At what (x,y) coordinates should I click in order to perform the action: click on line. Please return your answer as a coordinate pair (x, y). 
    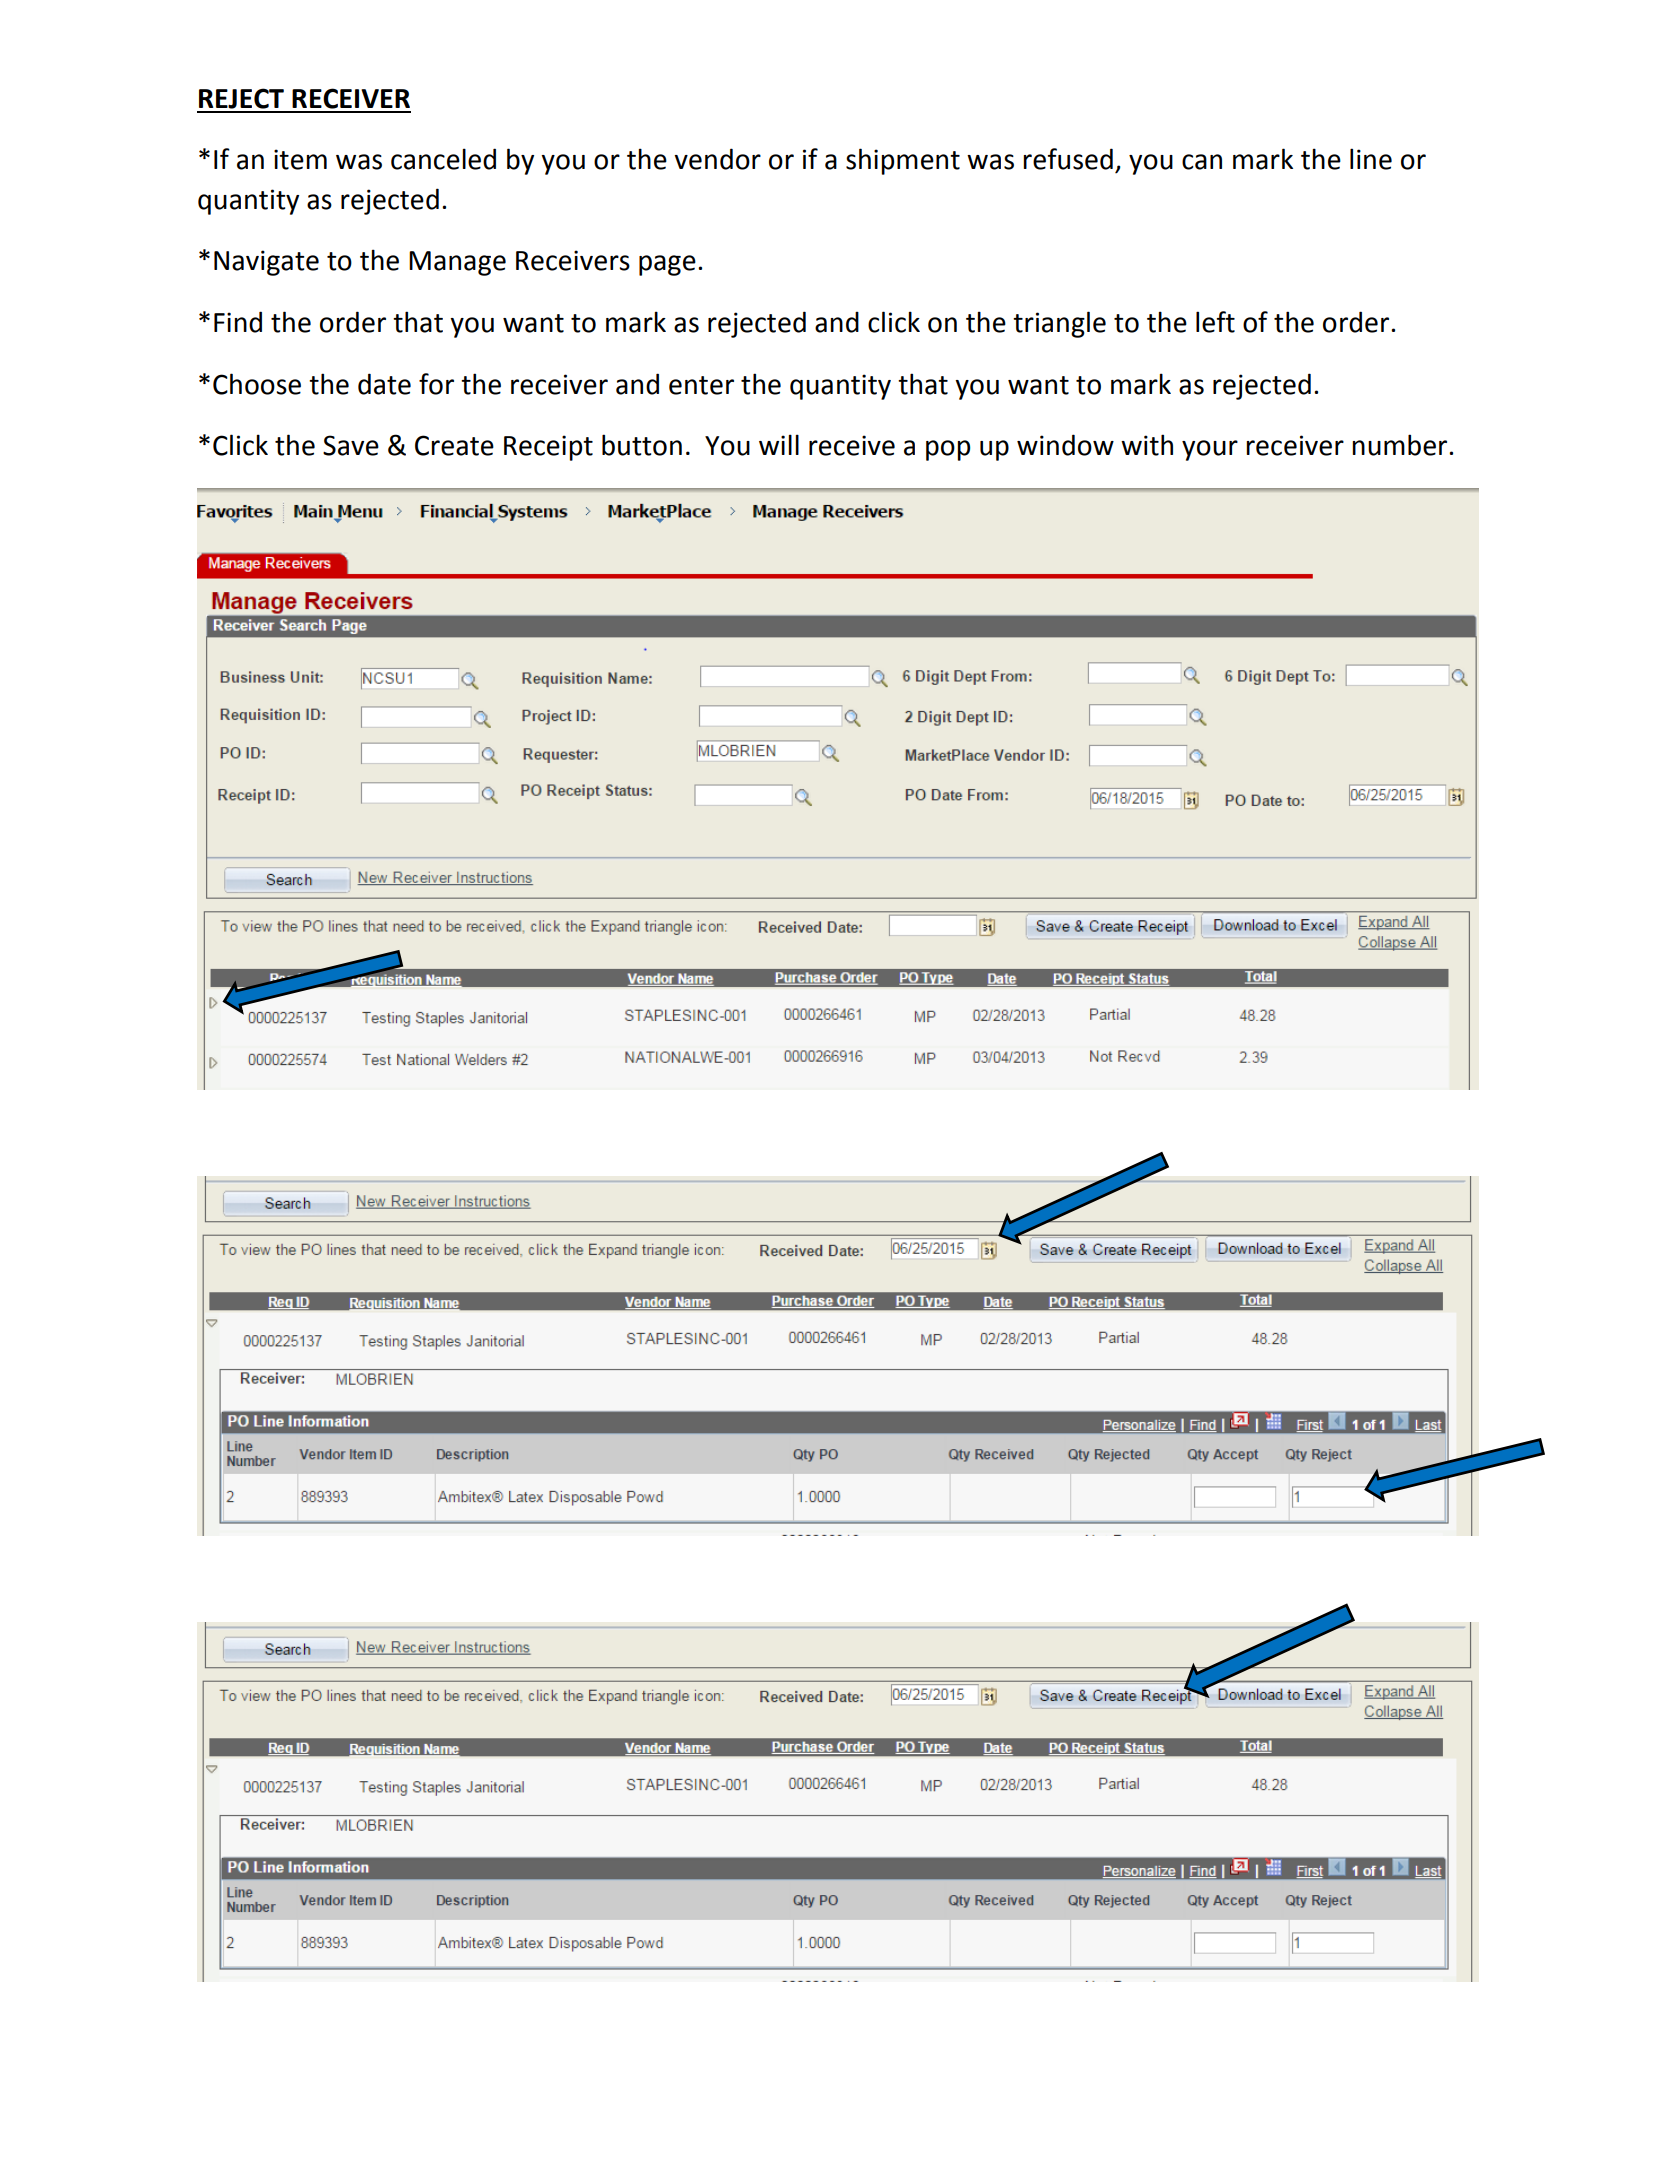
    Looking at the image, I should click on (1371, 159).
